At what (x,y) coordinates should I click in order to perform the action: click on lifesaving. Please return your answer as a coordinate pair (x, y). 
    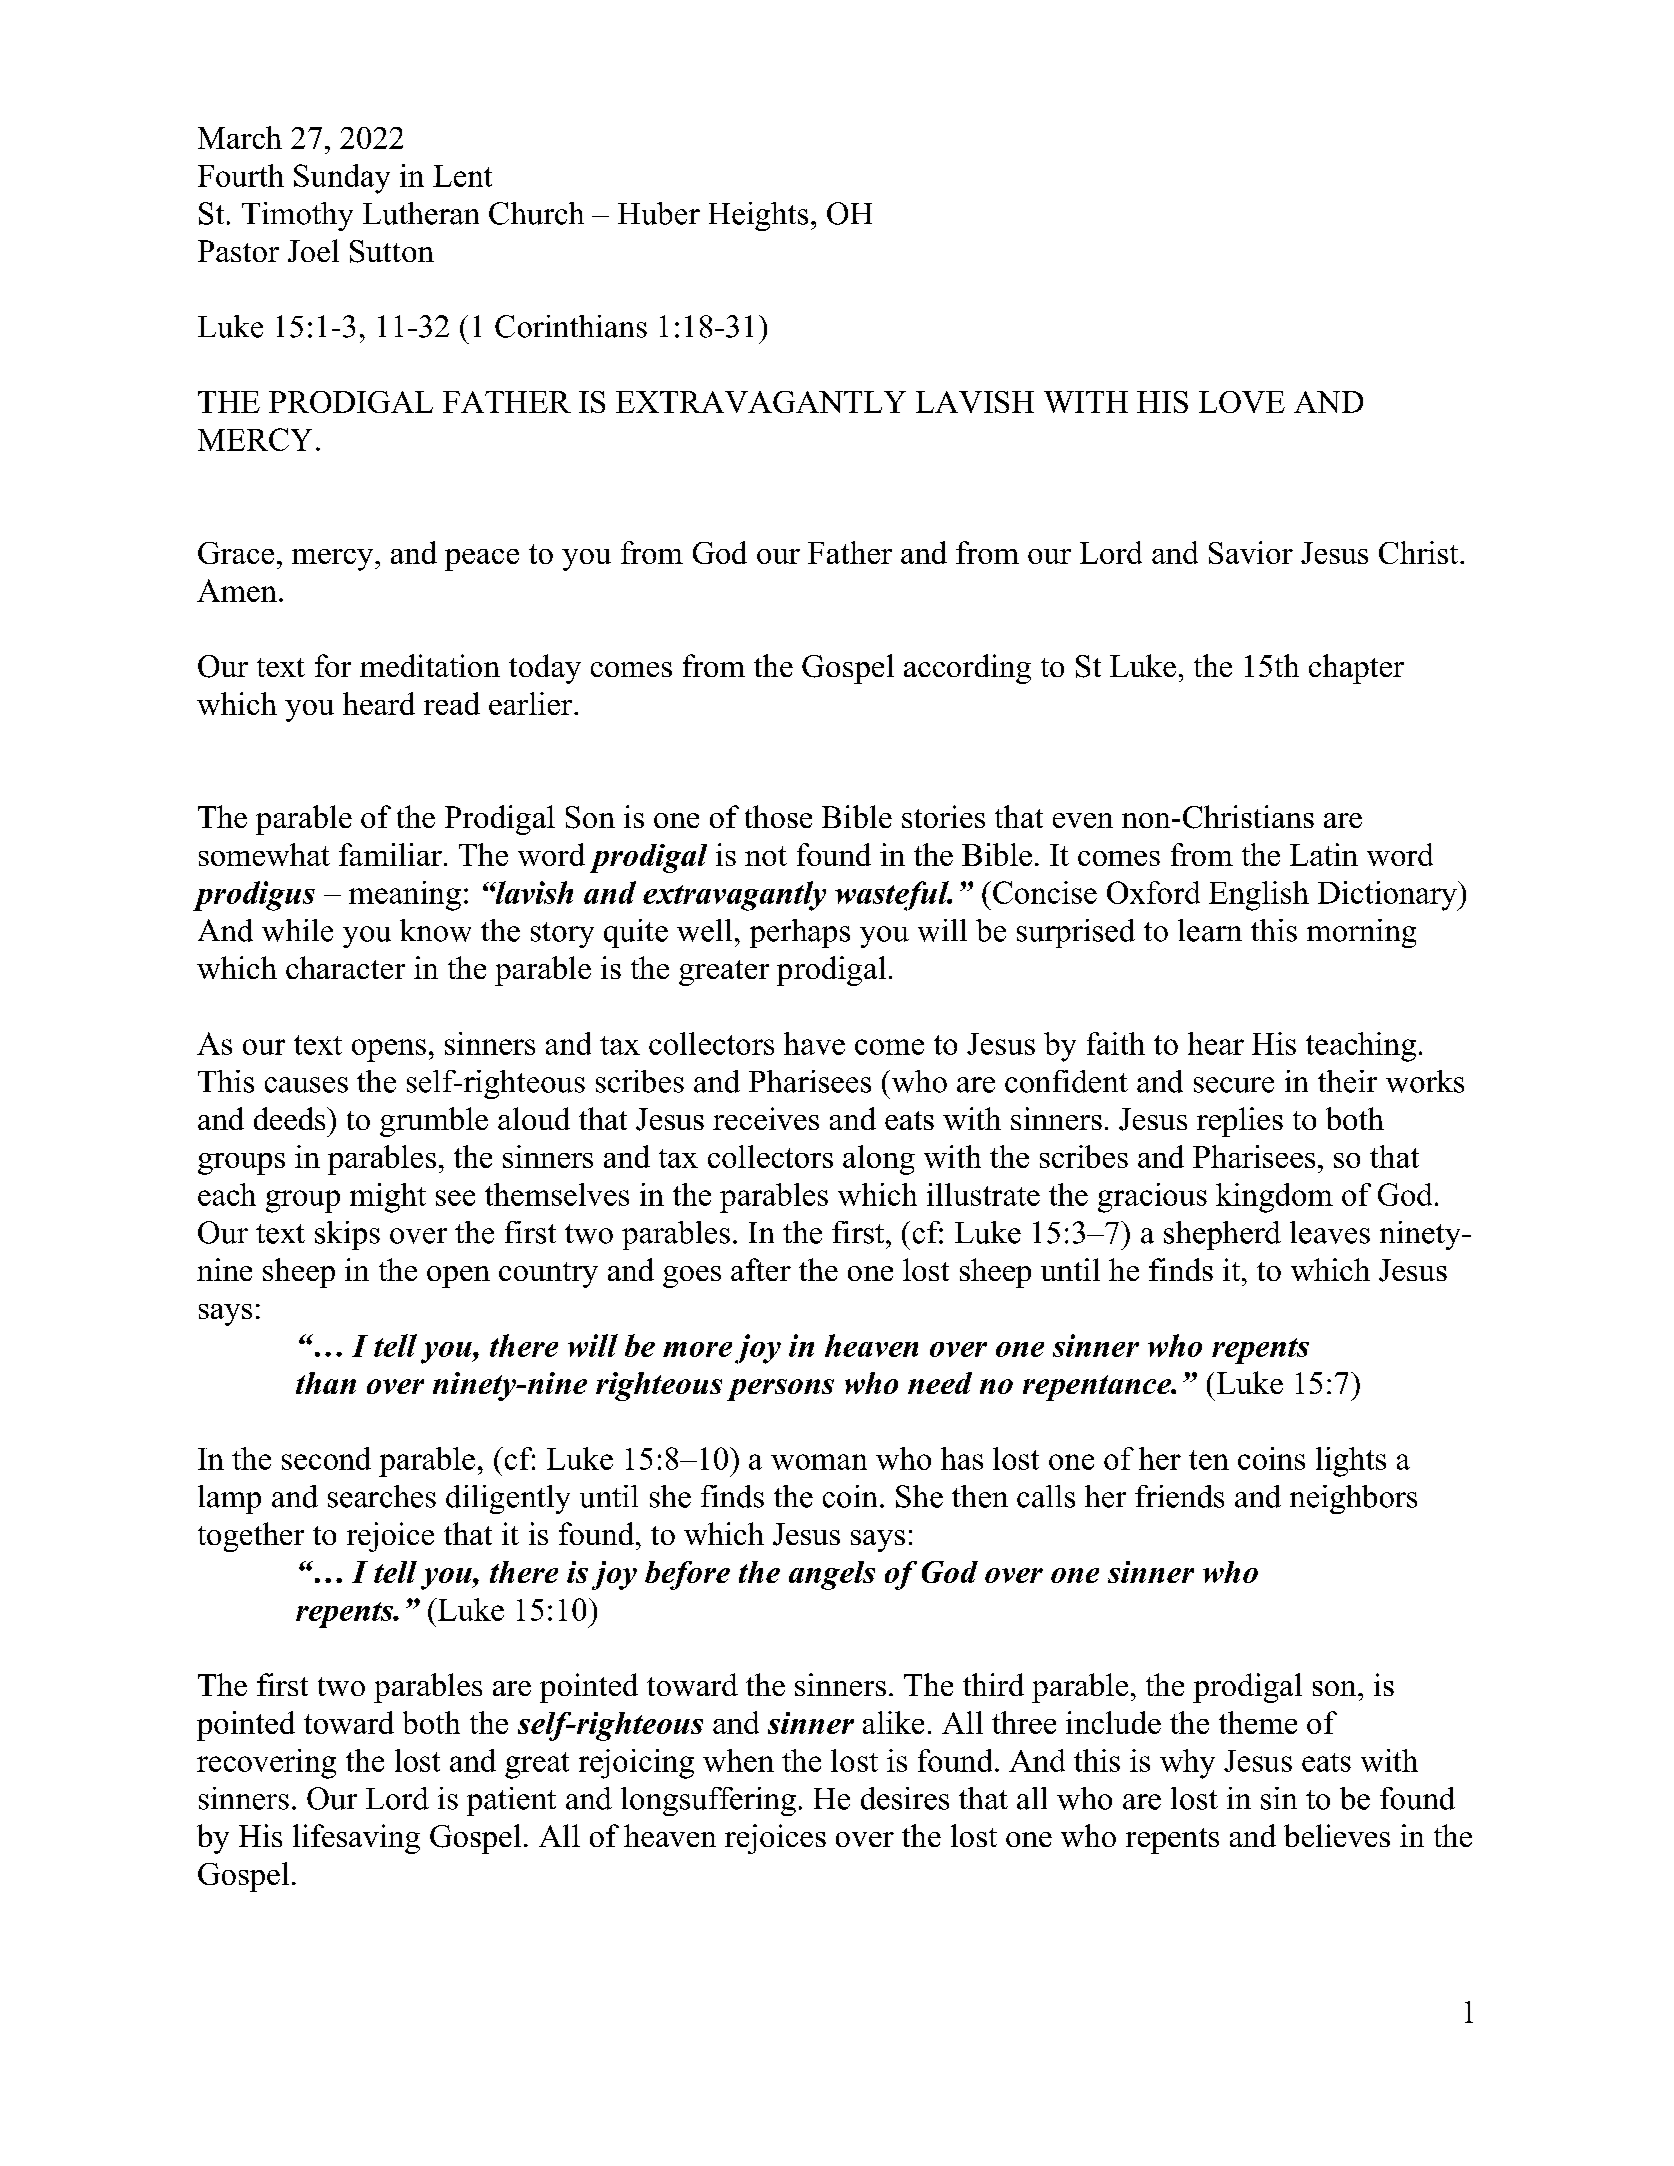
    Looking at the image, I should click on (356, 1839).
